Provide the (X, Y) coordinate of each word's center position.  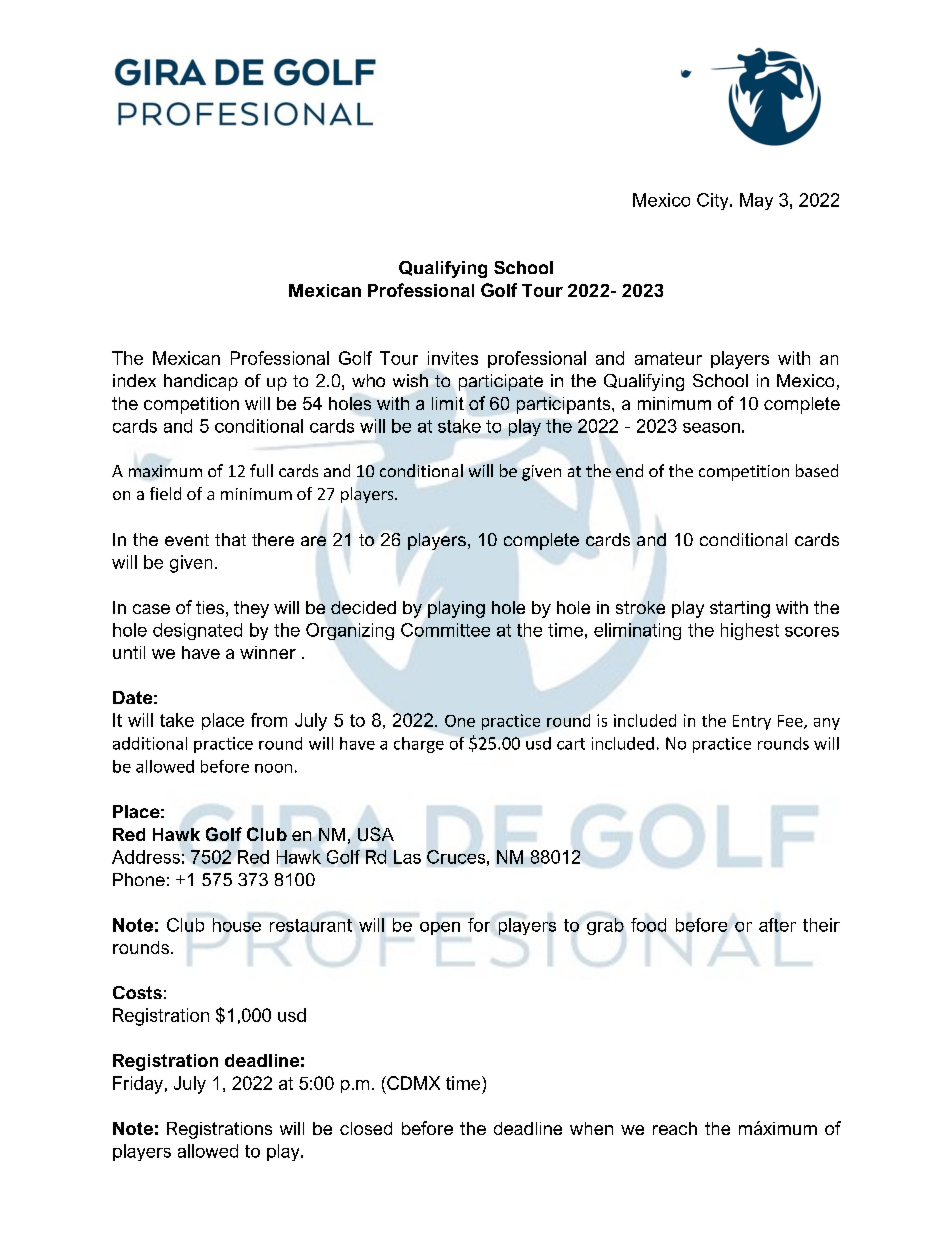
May (756, 201)
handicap (201, 382)
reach (675, 1128)
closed (366, 1128)
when (591, 1128)
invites (453, 358)
